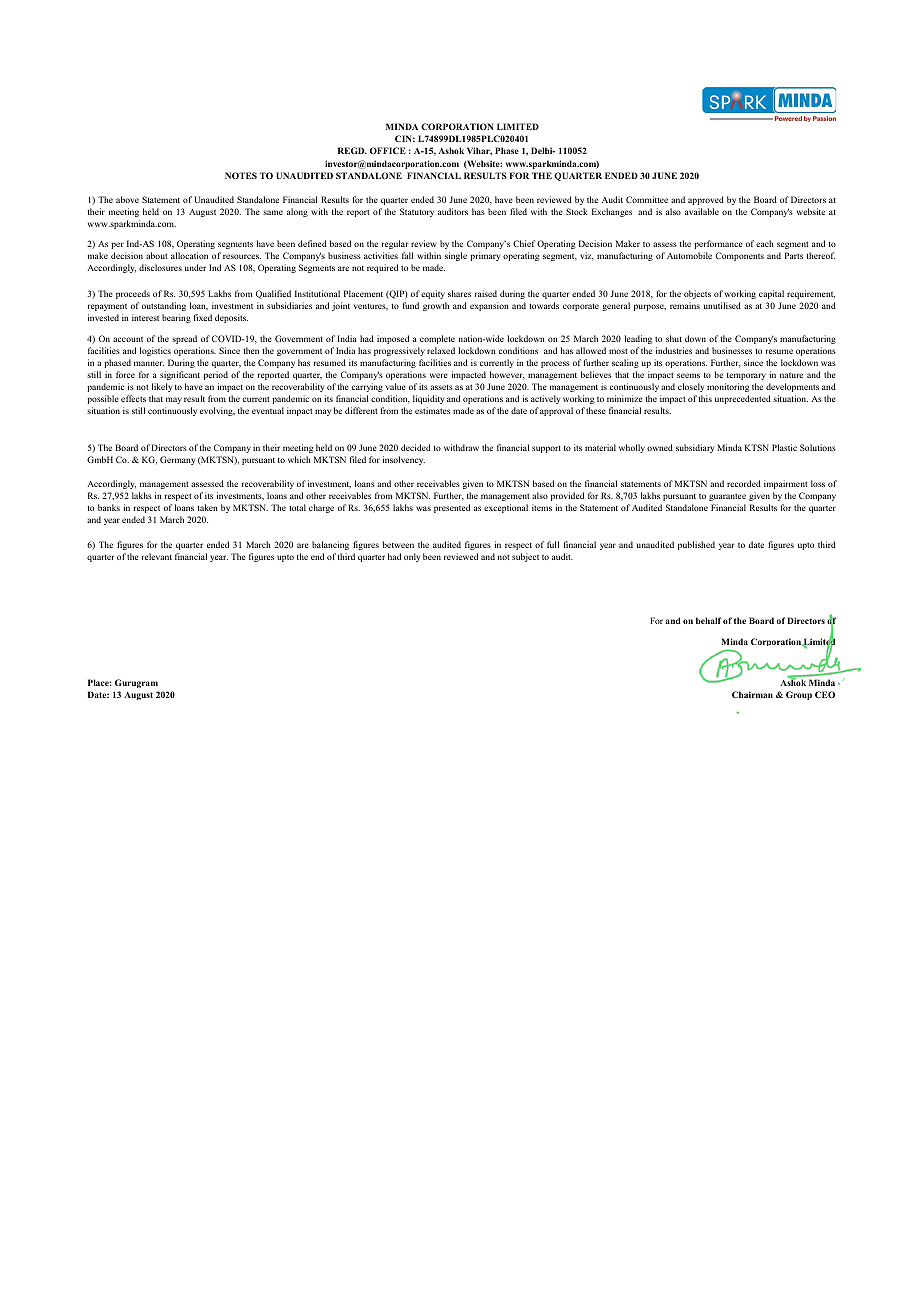 The height and width of the image is (1308, 924). I want to click on spread, so click(184, 339).
